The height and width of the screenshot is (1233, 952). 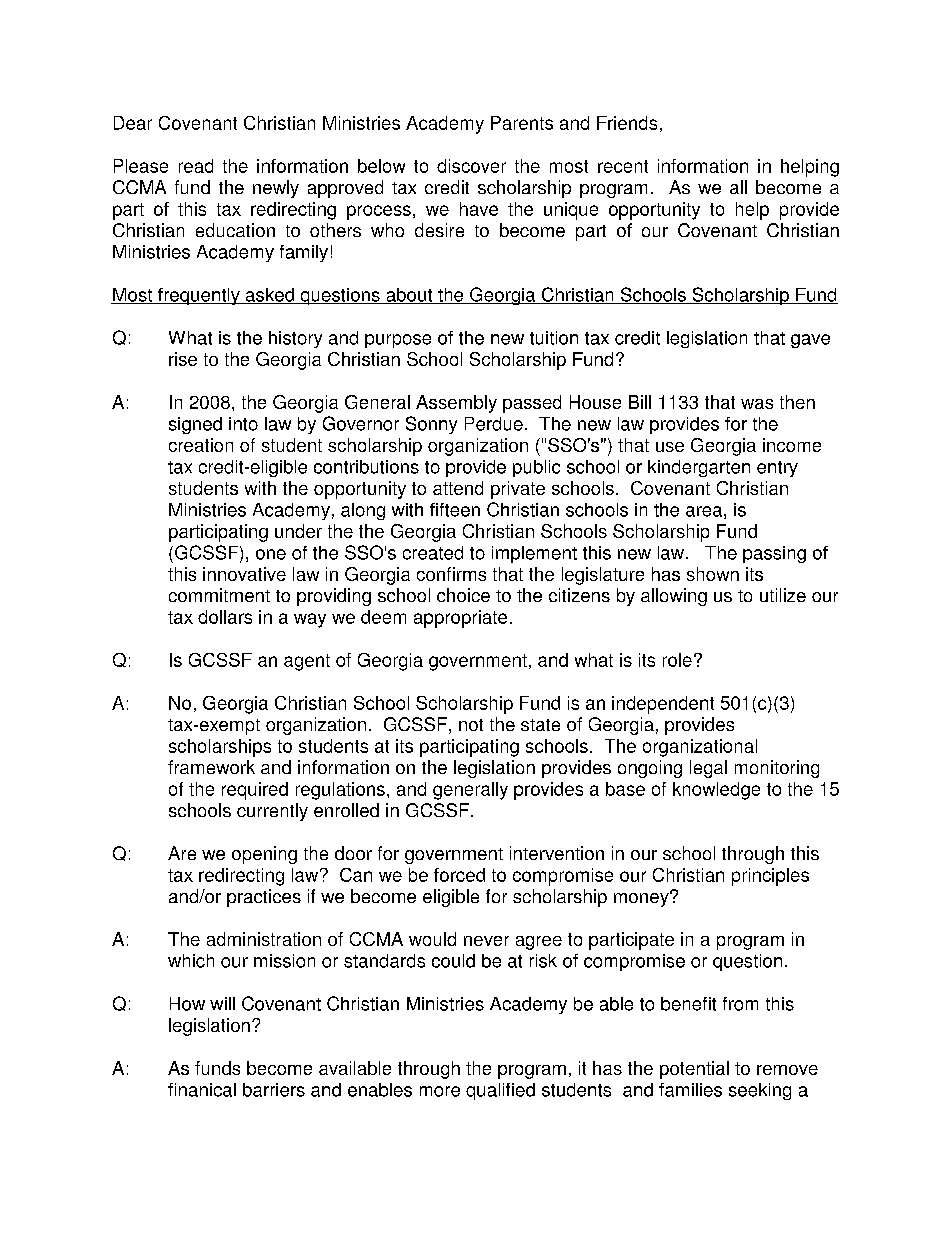 I want to click on barriers, so click(x=274, y=1090).
